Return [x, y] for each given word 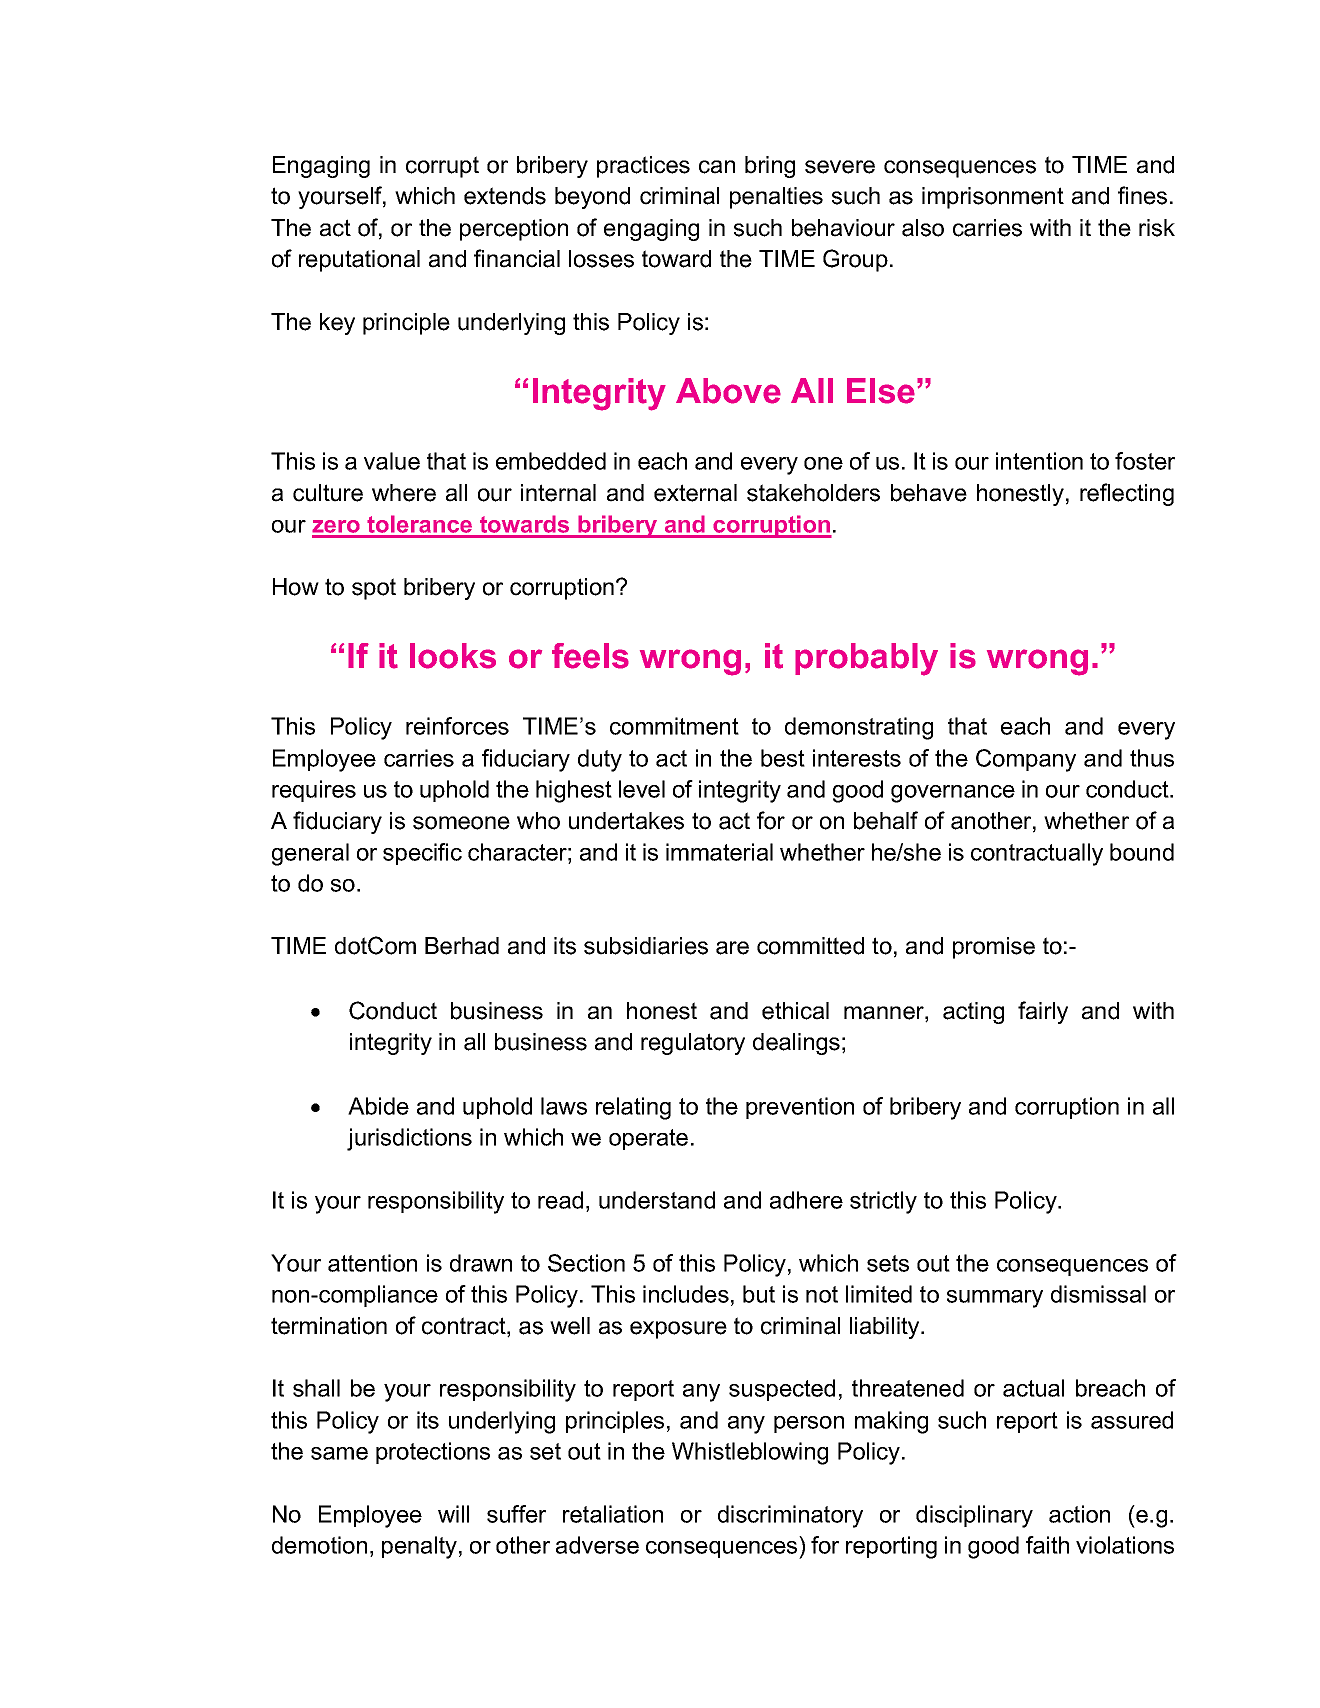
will [453, 1514]
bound [1142, 852]
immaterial [719, 852]
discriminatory [790, 1516]
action [1079, 1514]
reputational [359, 261]
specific [422, 854]
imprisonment [993, 198]
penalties [776, 198]
